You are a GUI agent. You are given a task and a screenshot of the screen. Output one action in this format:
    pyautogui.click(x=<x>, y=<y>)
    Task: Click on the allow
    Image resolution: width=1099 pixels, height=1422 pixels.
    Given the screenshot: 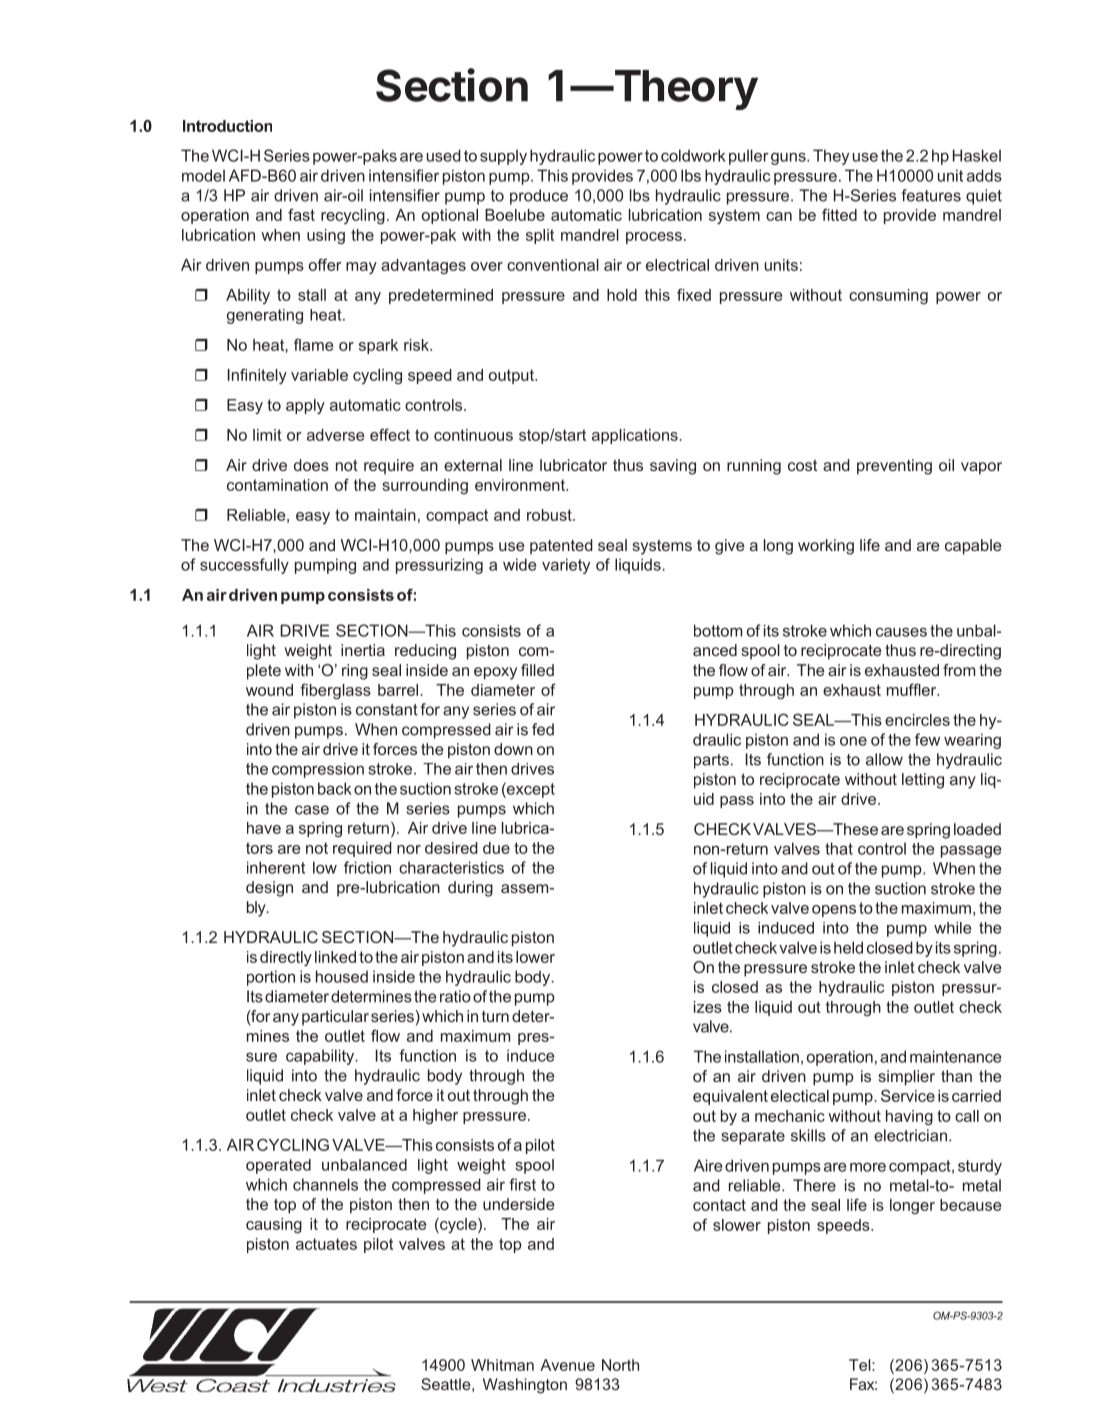 What is the action you would take?
    pyautogui.click(x=884, y=759)
